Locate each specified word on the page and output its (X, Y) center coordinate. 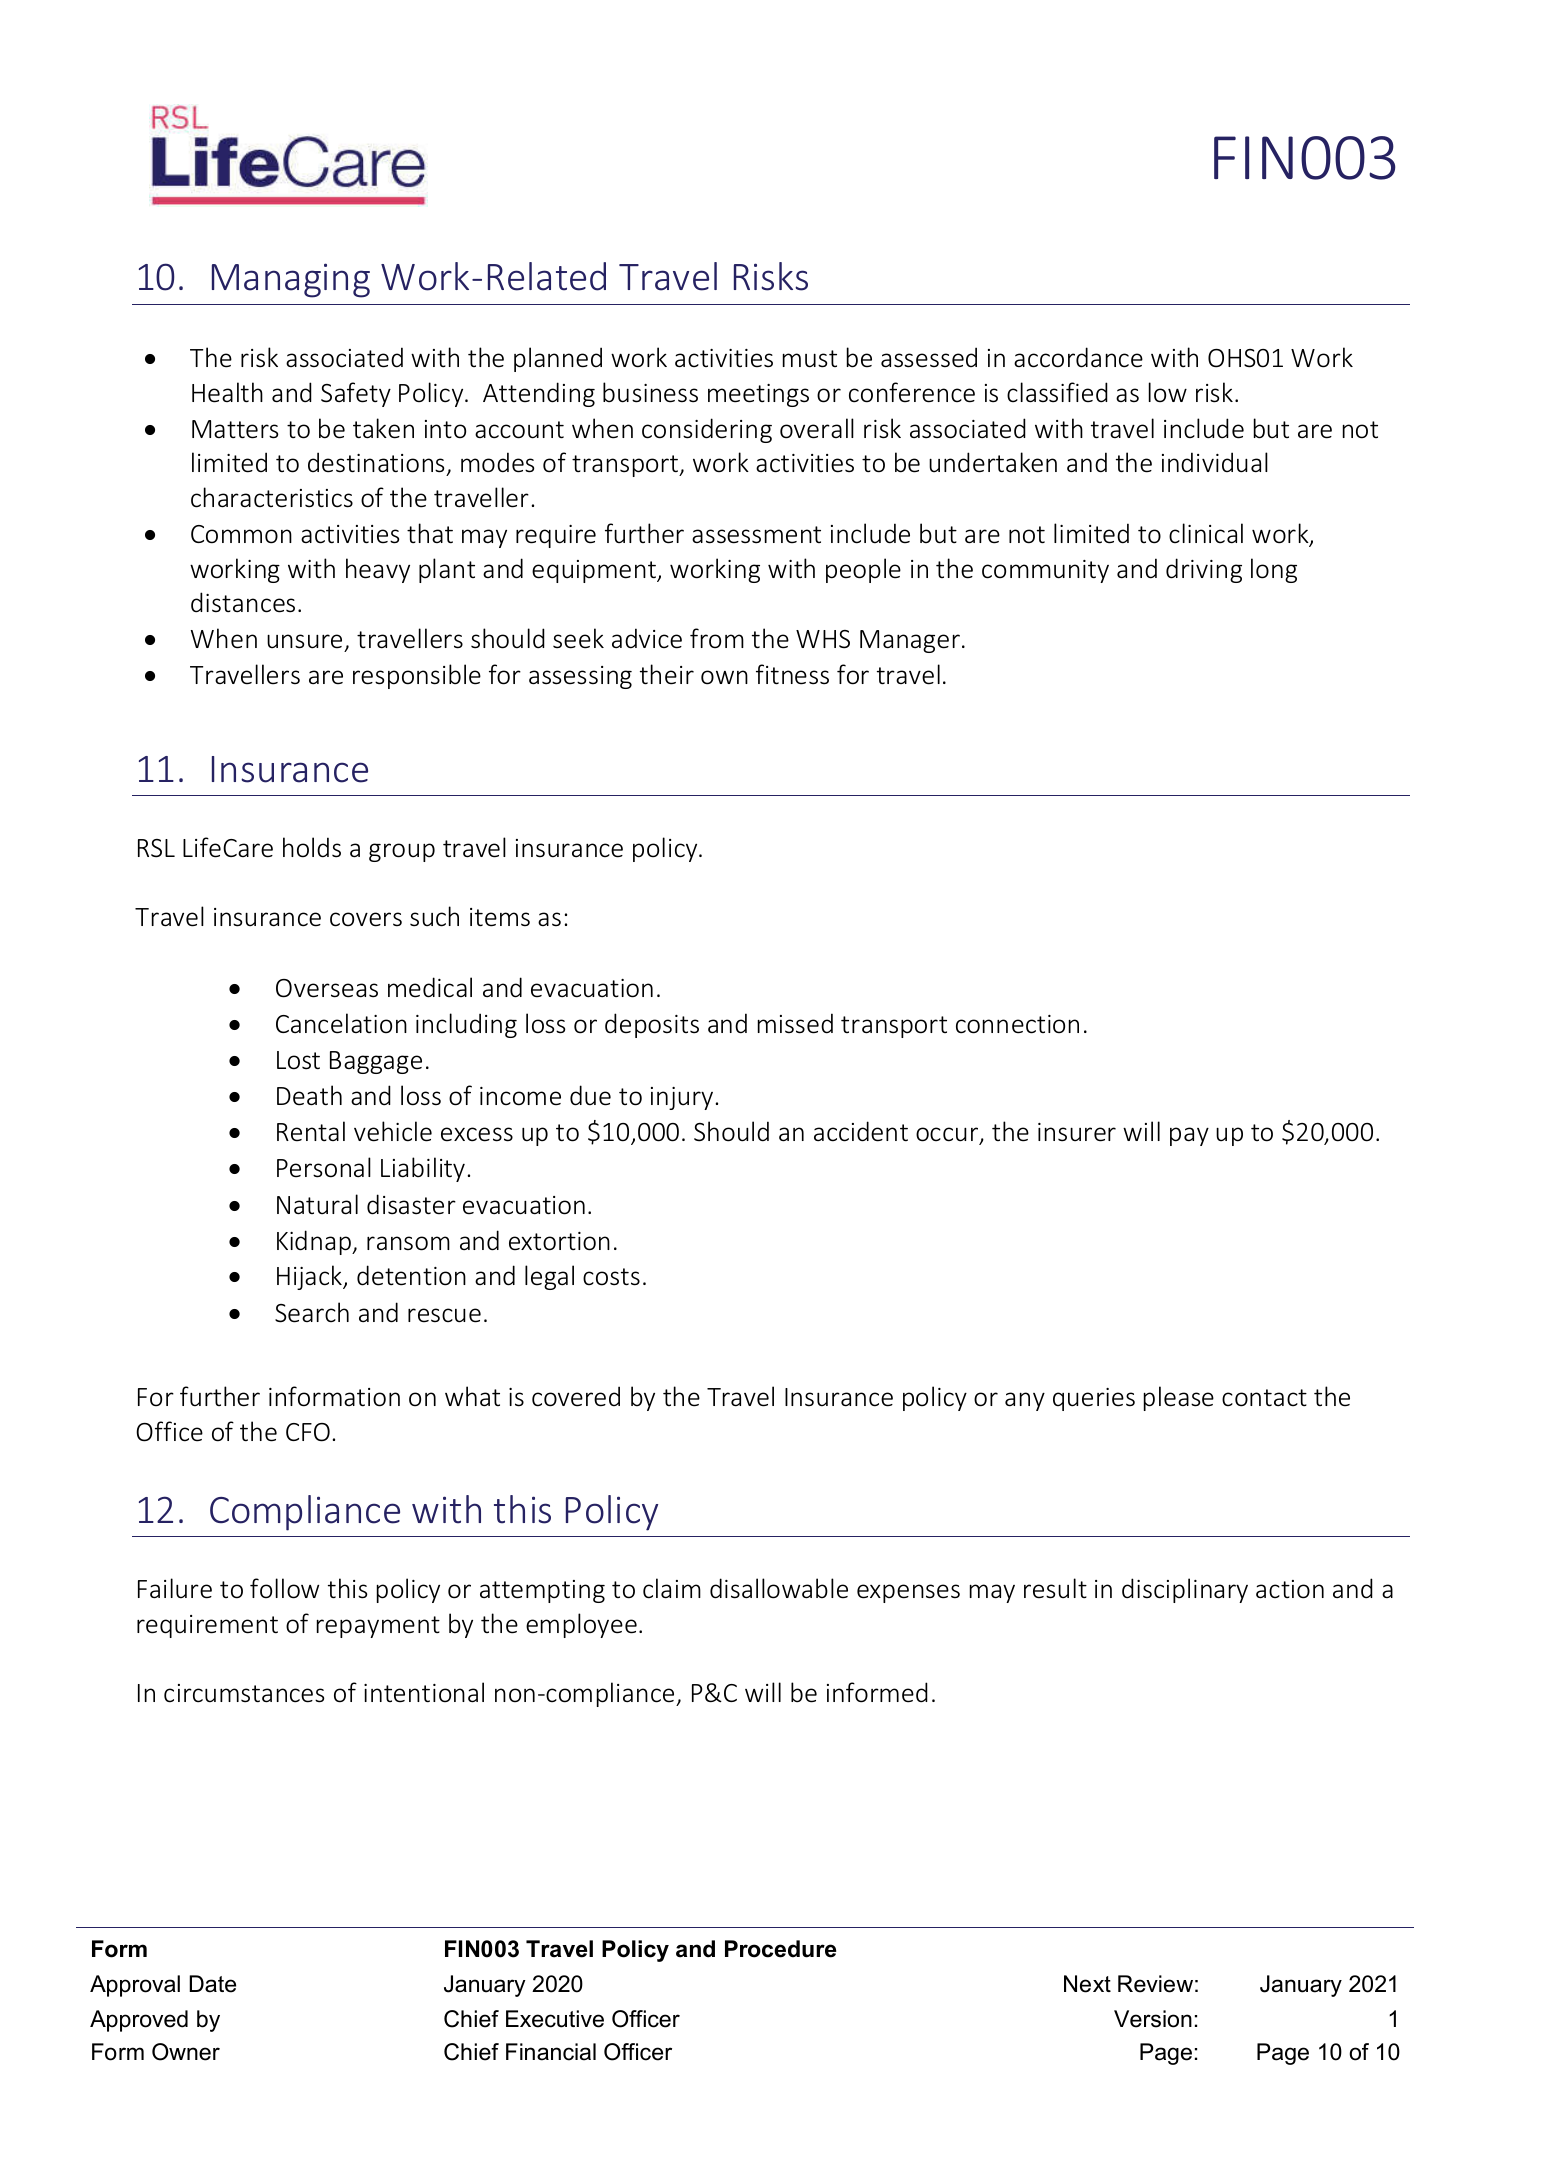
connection (1017, 1024)
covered (576, 1396)
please (1179, 1398)
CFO (308, 1432)
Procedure (780, 1949)
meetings (758, 395)
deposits (652, 1025)
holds (312, 847)
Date (212, 1984)
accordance (1078, 357)
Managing (291, 280)
